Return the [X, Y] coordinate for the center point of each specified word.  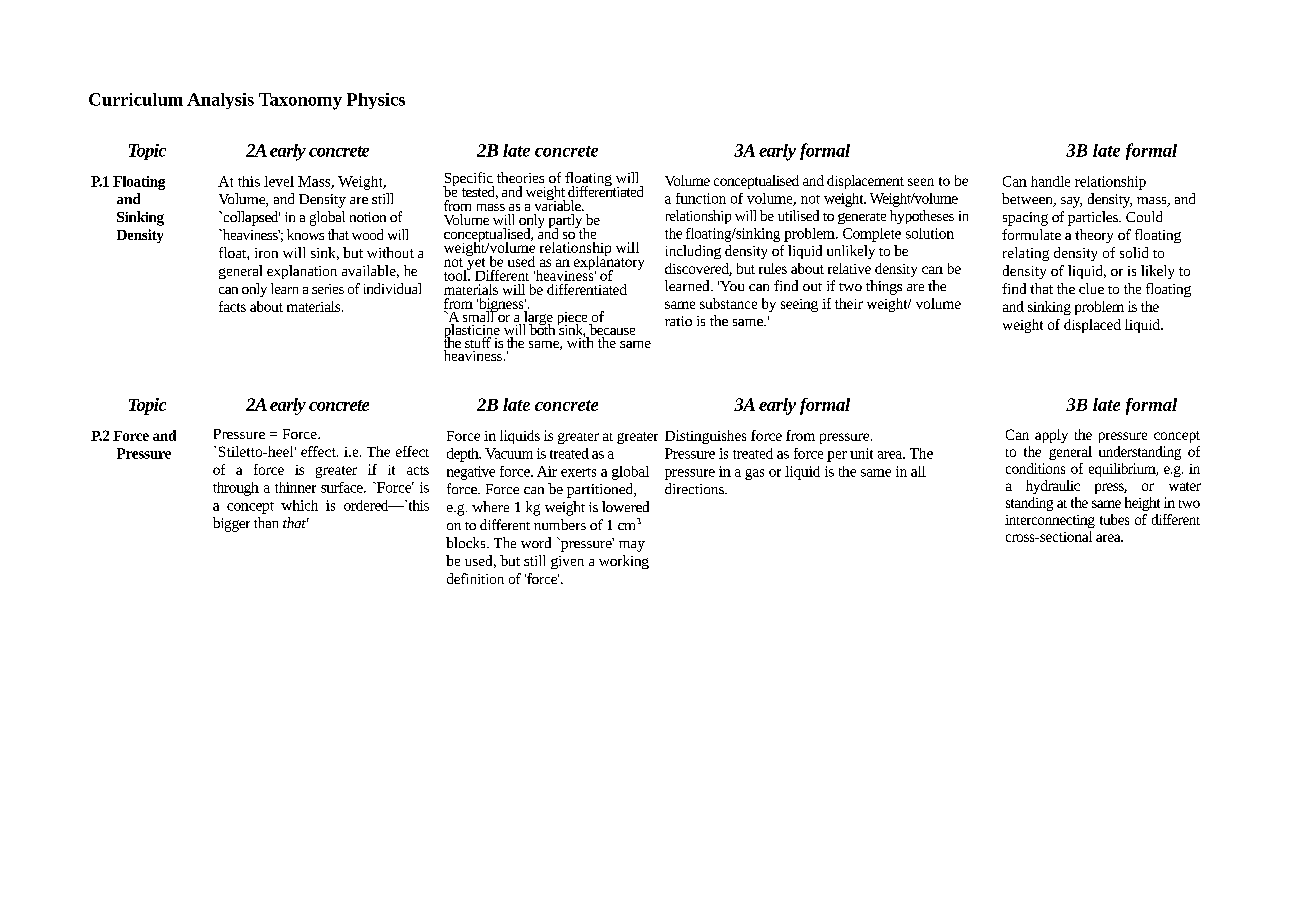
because [611, 331]
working [624, 562]
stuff [478, 342]
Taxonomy [300, 101]
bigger [231, 524]
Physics [376, 101]
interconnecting [1050, 521]
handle [1050, 181]
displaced [1092, 326]
